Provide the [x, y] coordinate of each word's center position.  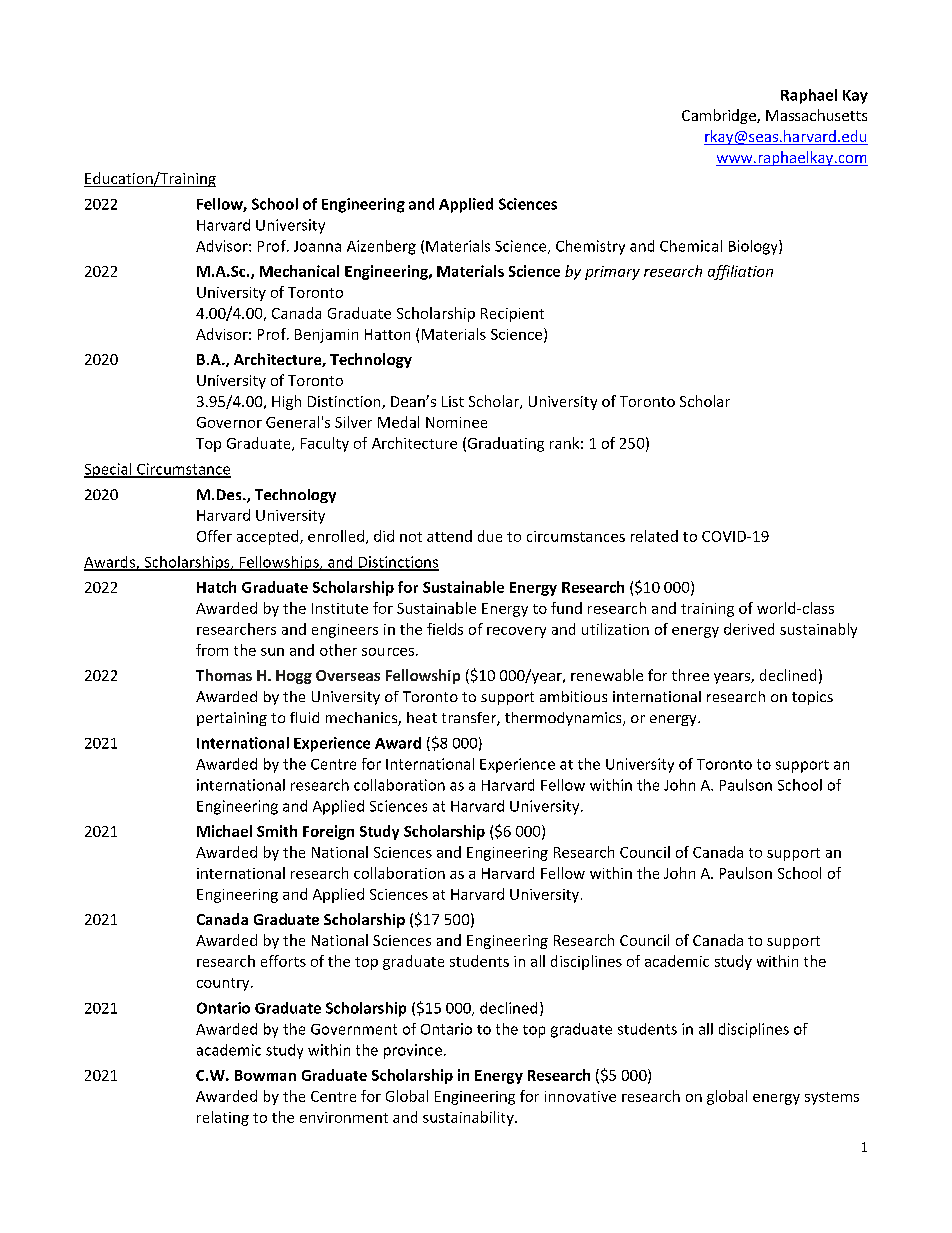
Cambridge [720, 116]
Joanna [317, 246]
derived [749, 629]
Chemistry [590, 247]
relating [223, 1118]
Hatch [216, 587]
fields [445, 629]
